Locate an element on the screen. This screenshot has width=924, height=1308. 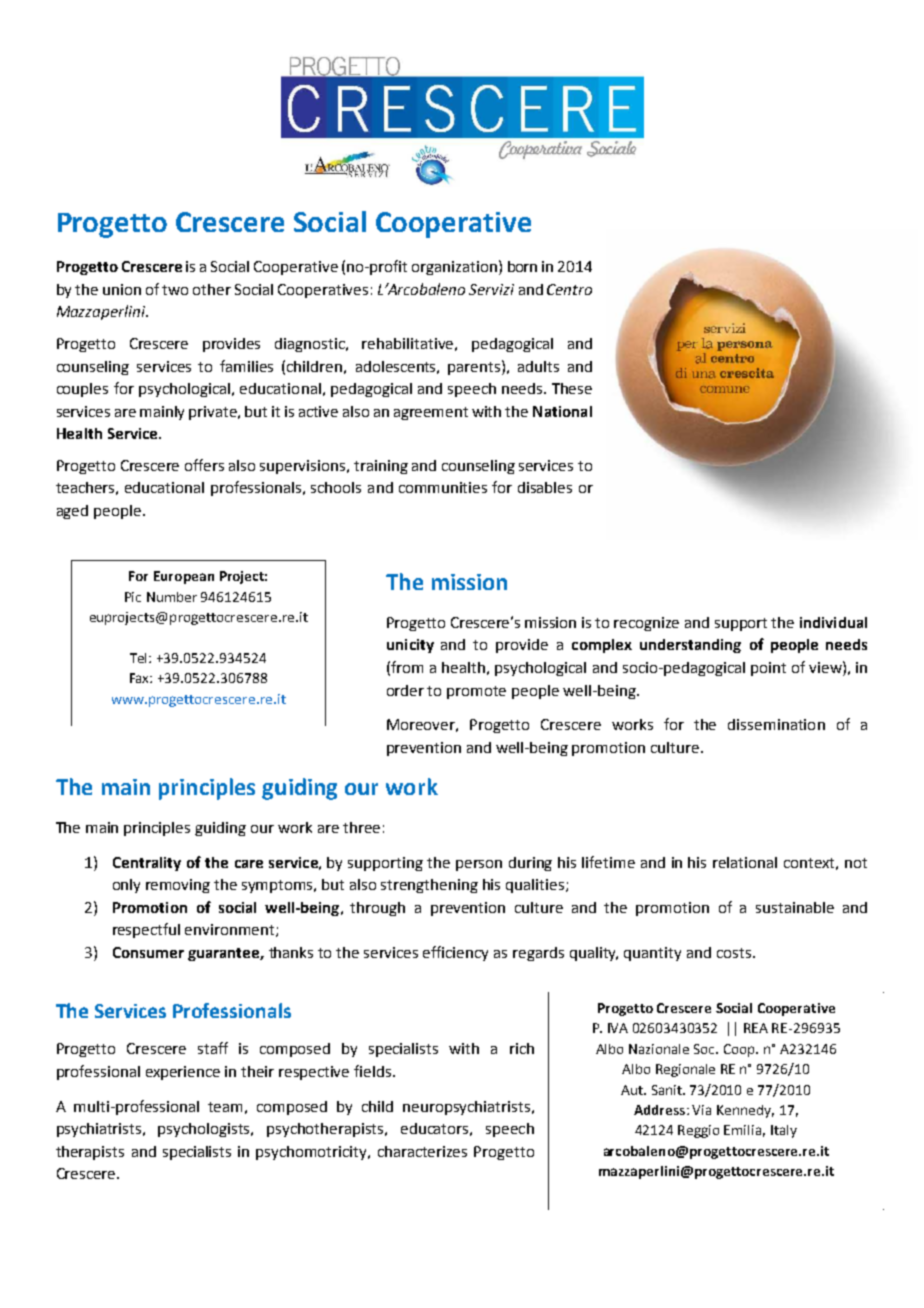
dissemination is located at coordinates (776, 724).
